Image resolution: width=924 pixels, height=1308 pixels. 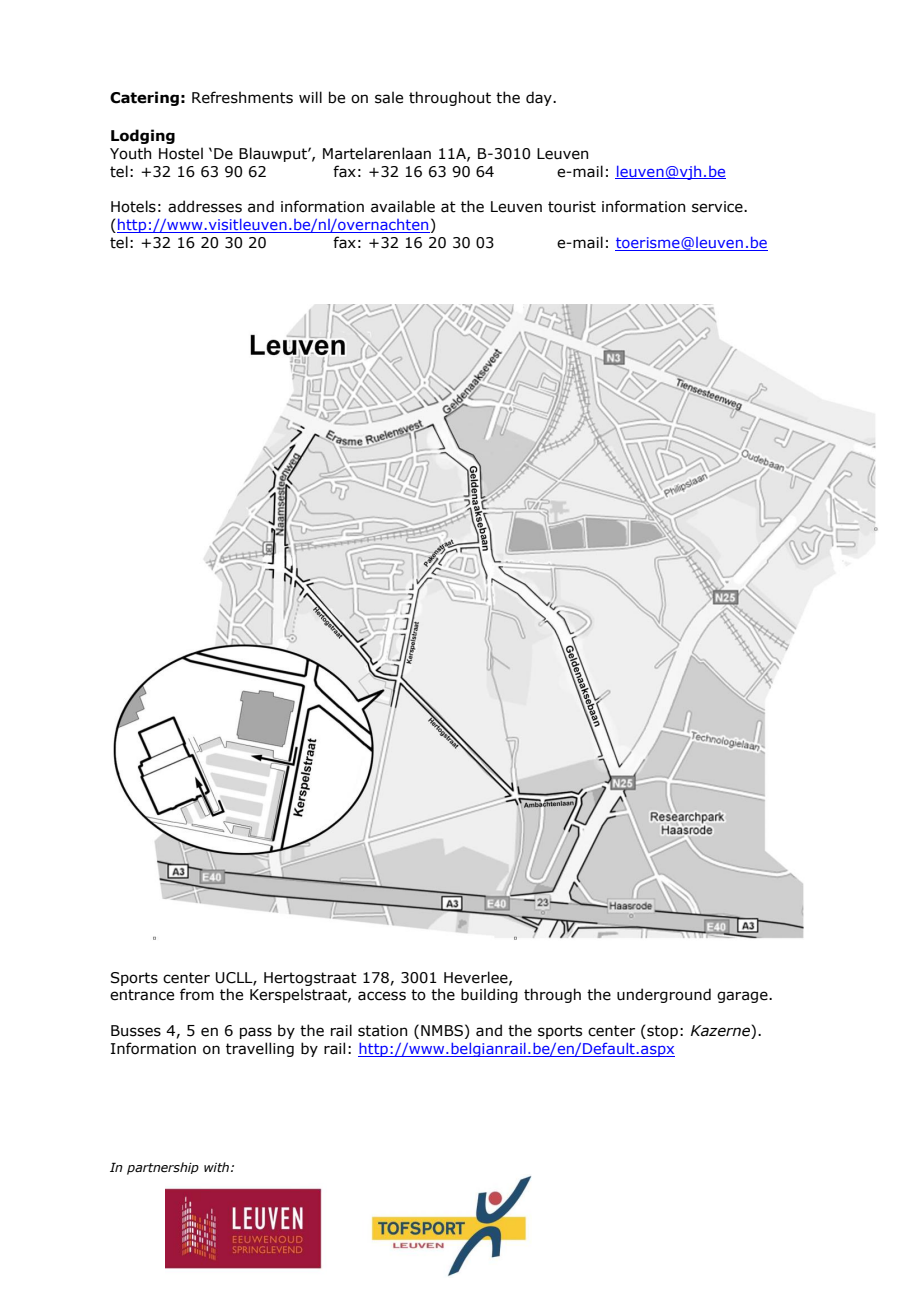 I want to click on available, so click(x=403, y=206).
